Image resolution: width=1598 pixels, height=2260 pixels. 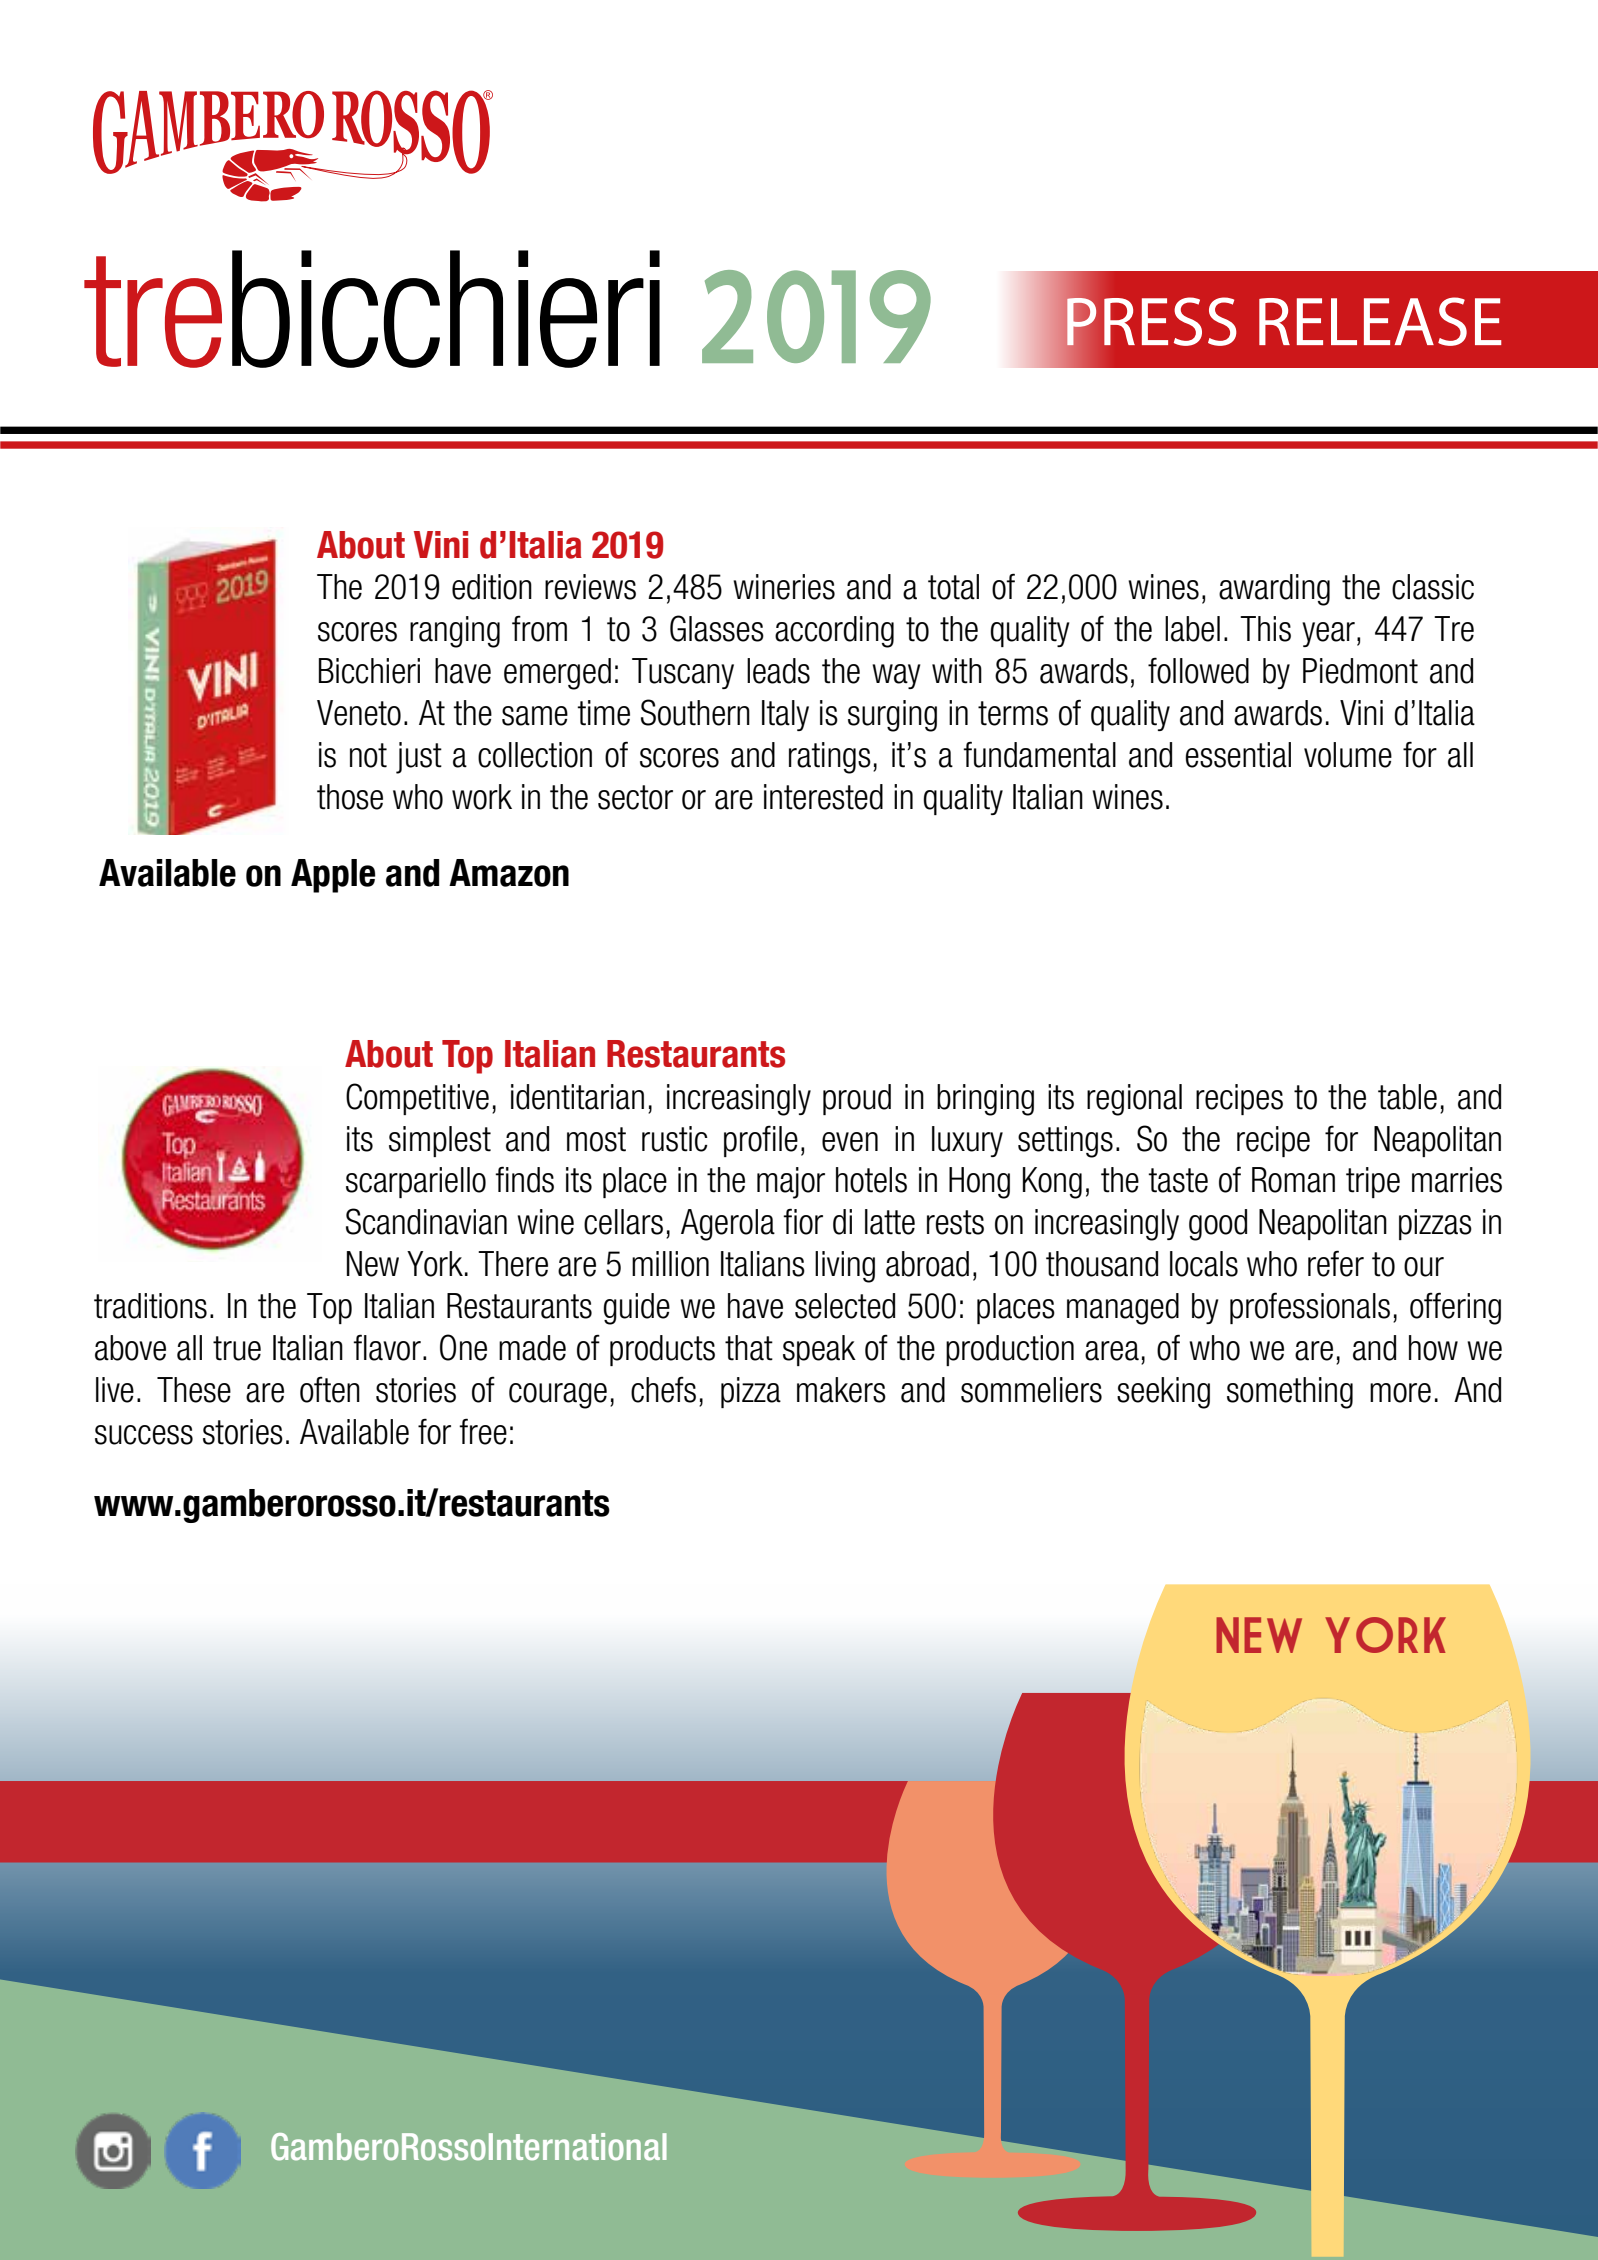 What do you see at coordinates (953, 587) in the document?
I see `total` at bounding box center [953, 587].
